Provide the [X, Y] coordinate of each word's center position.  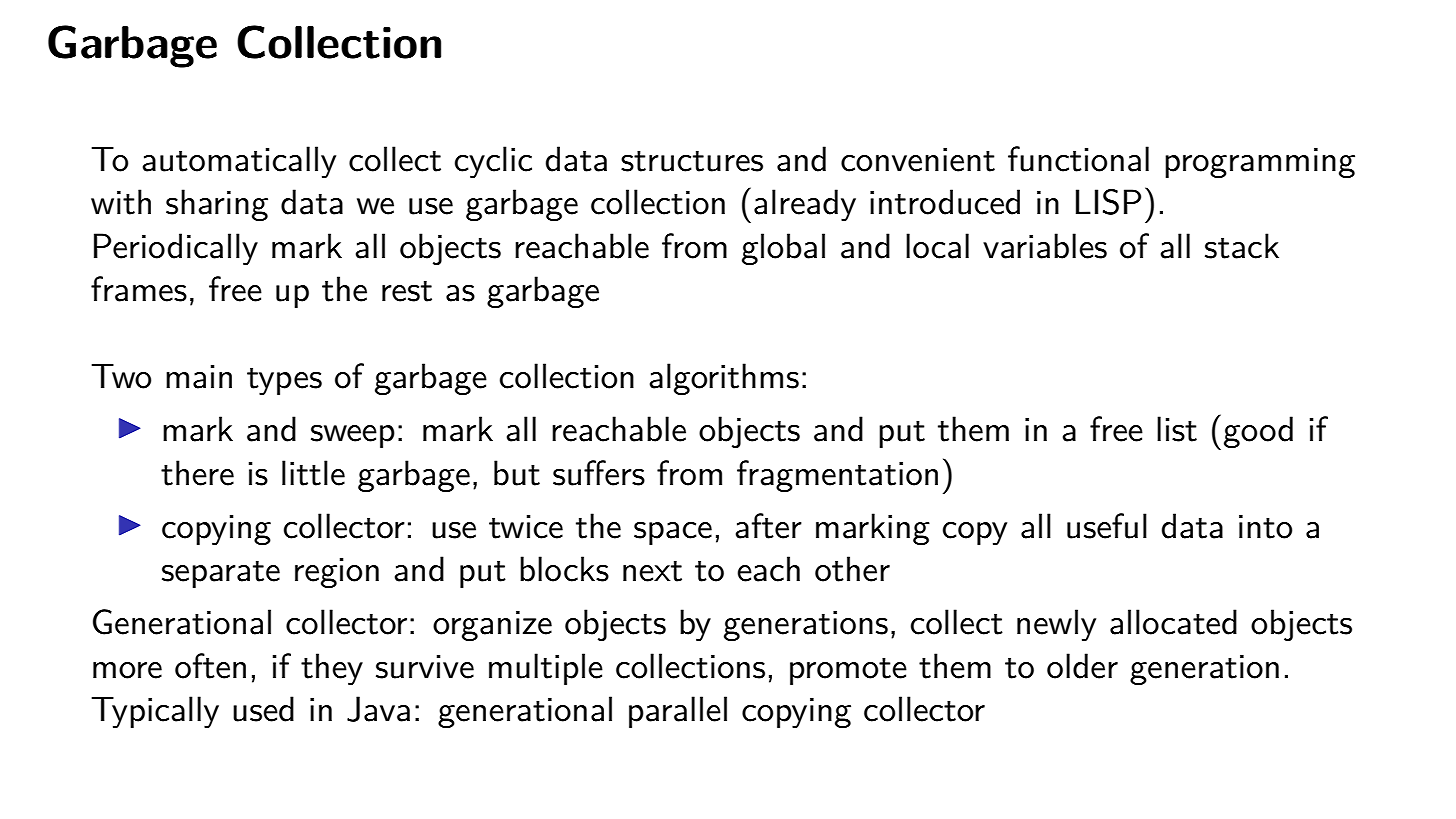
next [652, 571]
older [1082, 666]
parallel [678, 712]
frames [139, 289]
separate [221, 574]
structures [692, 161]
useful [1107, 526]
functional [1078, 159]
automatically [239, 162]
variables [1045, 246]
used [263, 709]
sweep [353, 436]
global [783, 249]
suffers [599, 473]
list [1177, 429]
